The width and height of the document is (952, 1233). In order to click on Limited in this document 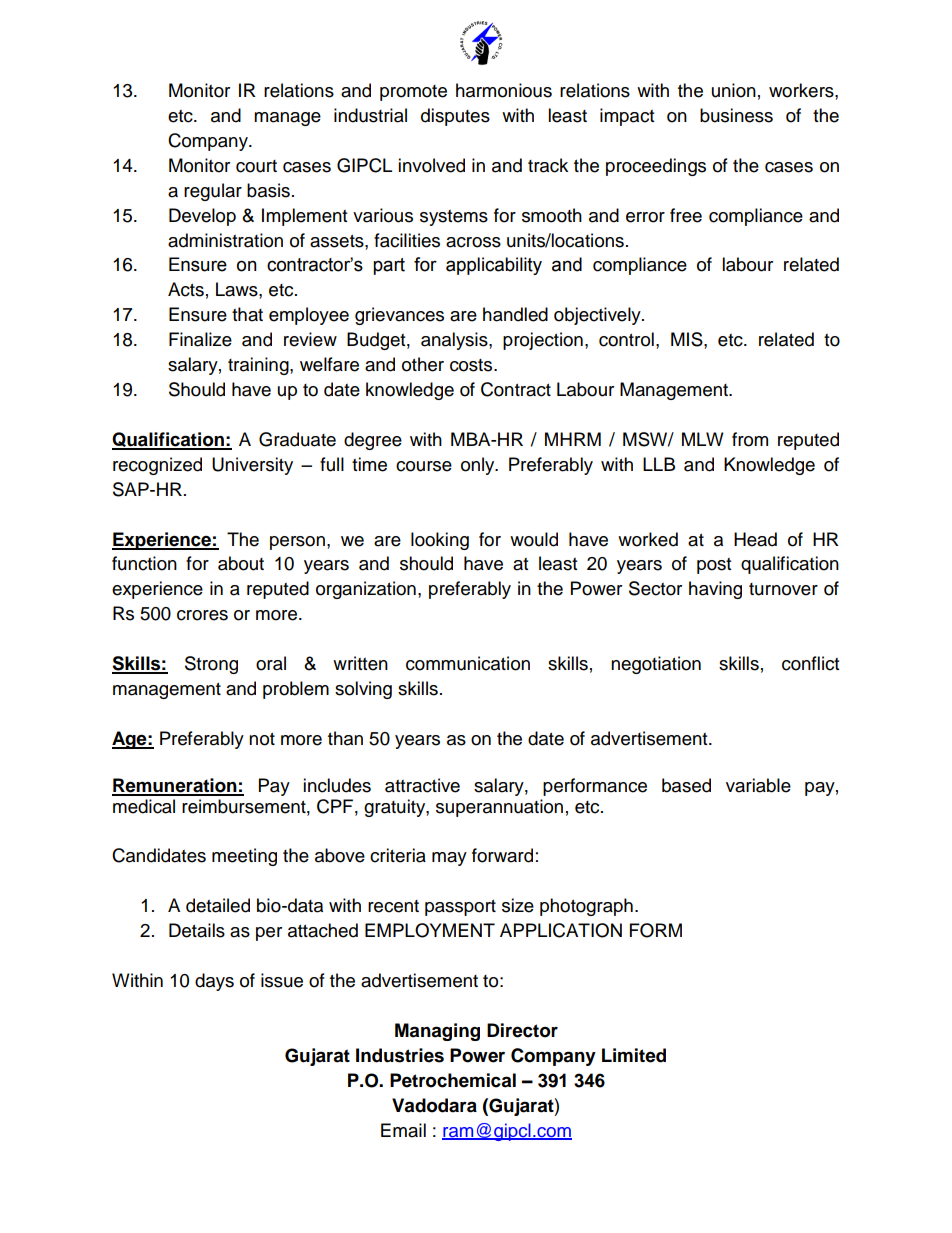, I will do `click(634, 1055)`.
